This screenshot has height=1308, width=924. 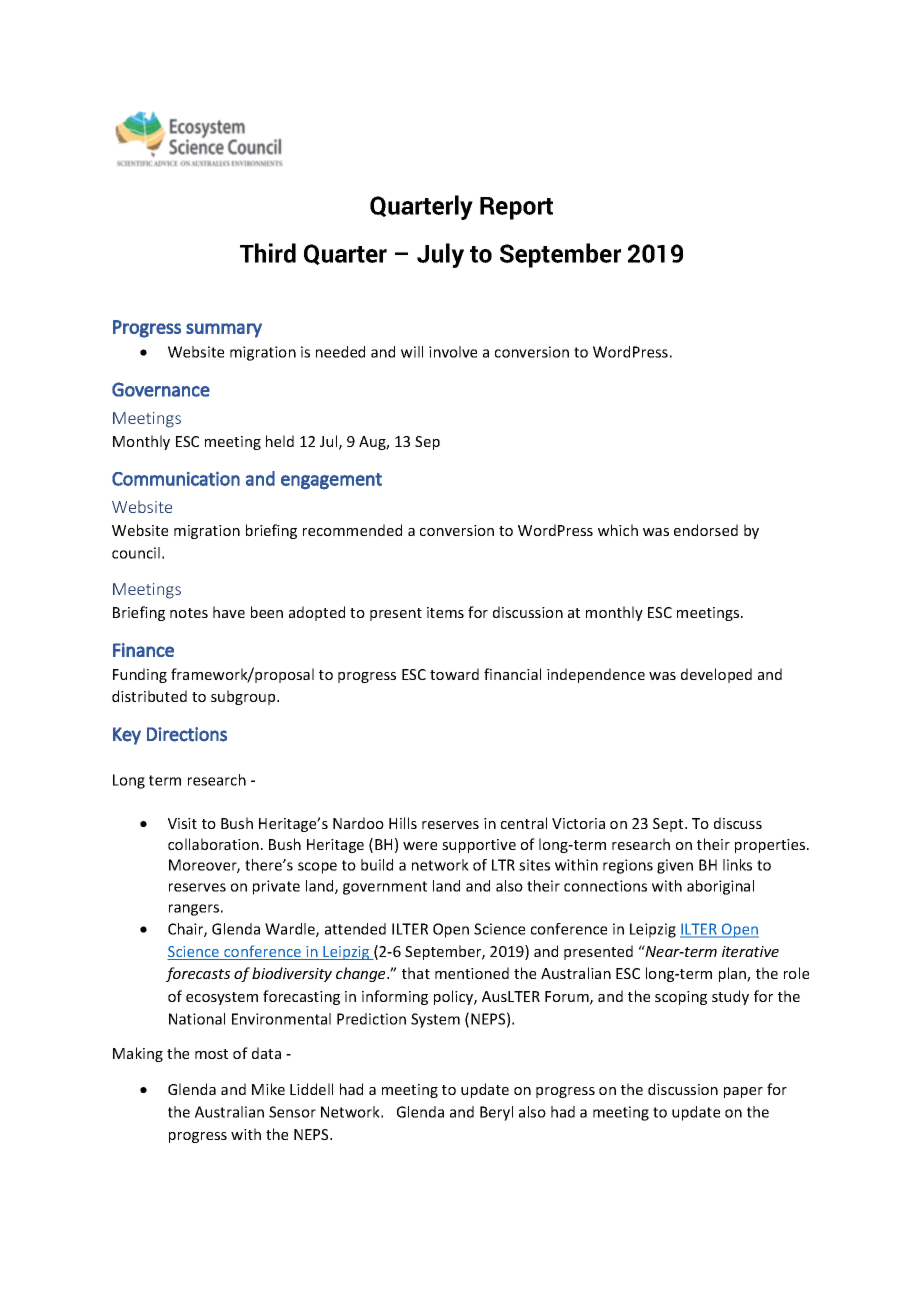 I want to click on paper, so click(x=743, y=1092).
